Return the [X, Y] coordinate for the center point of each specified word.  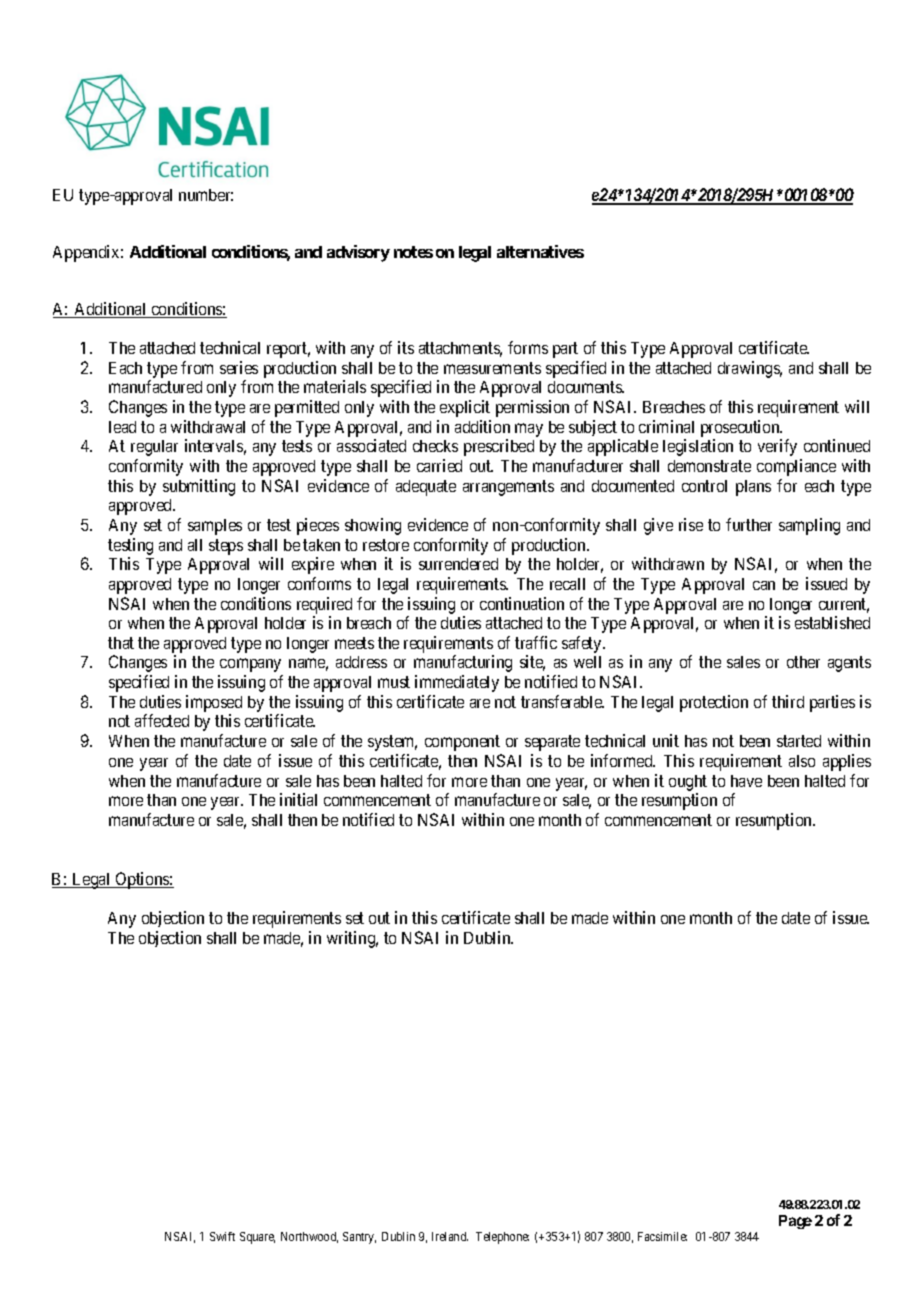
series [239, 367]
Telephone [502, 1238]
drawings [750, 369]
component [462, 743]
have [746, 781]
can [764, 585]
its [406, 347]
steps [226, 547]
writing [352, 939]
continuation [522, 603]
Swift [222, 1236]
